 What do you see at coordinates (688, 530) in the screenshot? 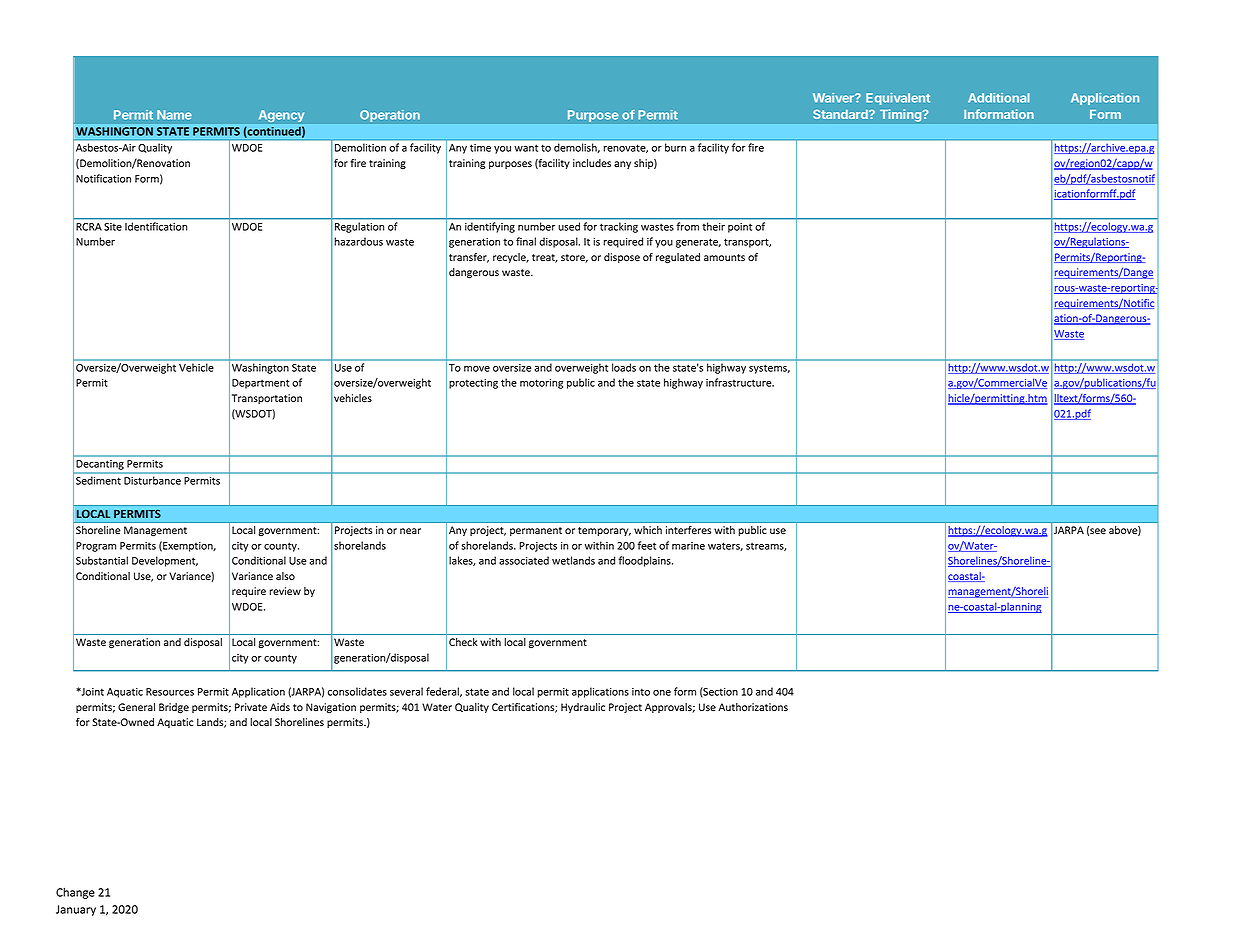
I see `interferes` at bounding box center [688, 530].
